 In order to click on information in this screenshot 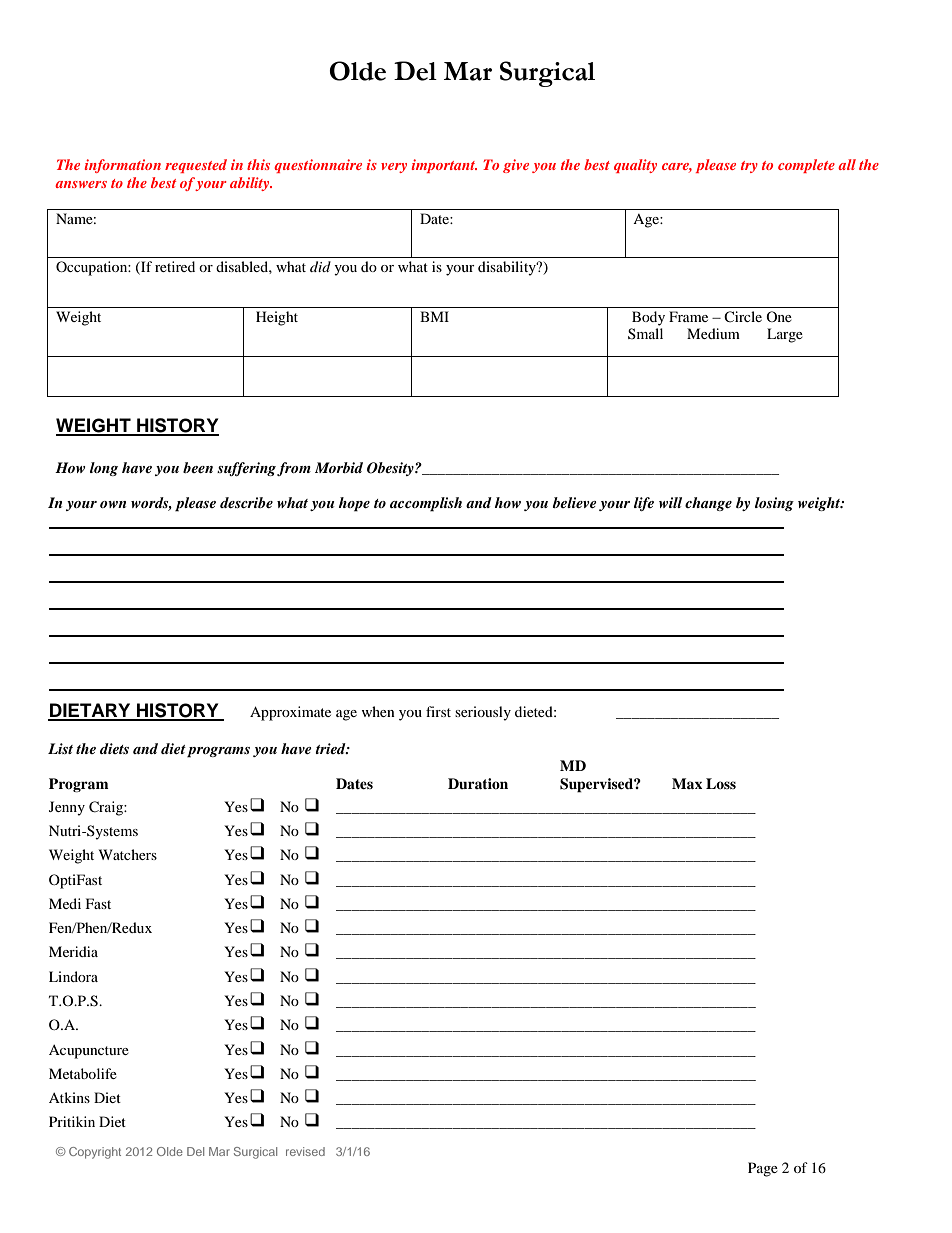, I will do `click(122, 166)`.
